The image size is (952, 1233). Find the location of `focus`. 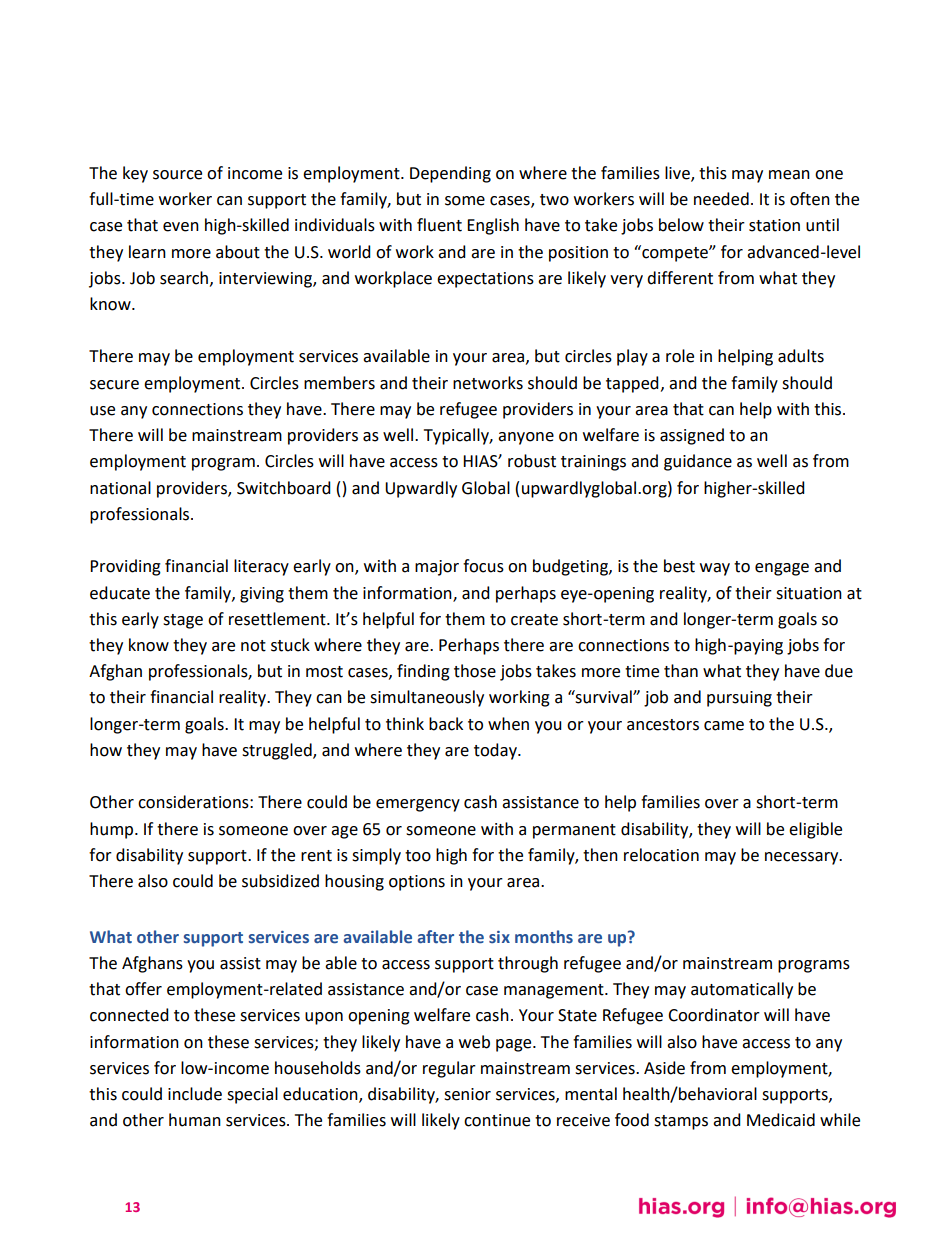

focus is located at coordinates (483, 566).
